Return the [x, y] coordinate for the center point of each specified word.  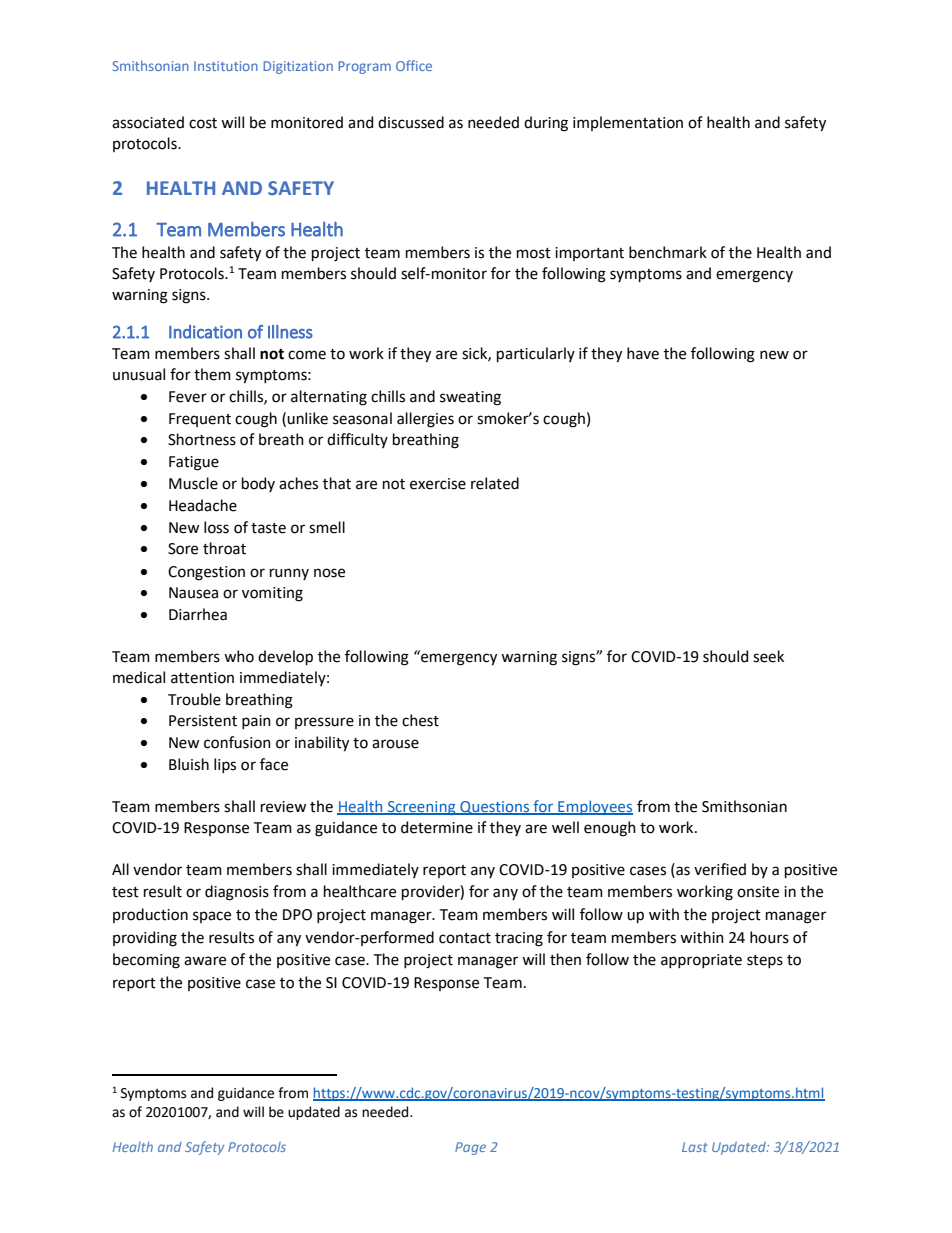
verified [720, 869]
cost [203, 123]
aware [205, 961]
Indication [205, 332]
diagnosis [237, 893]
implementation [628, 123]
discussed [411, 122]
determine [437, 827]
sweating [470, 398]
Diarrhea [198, 614]
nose [329, 573]
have [643, 353]
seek [768, 656]
